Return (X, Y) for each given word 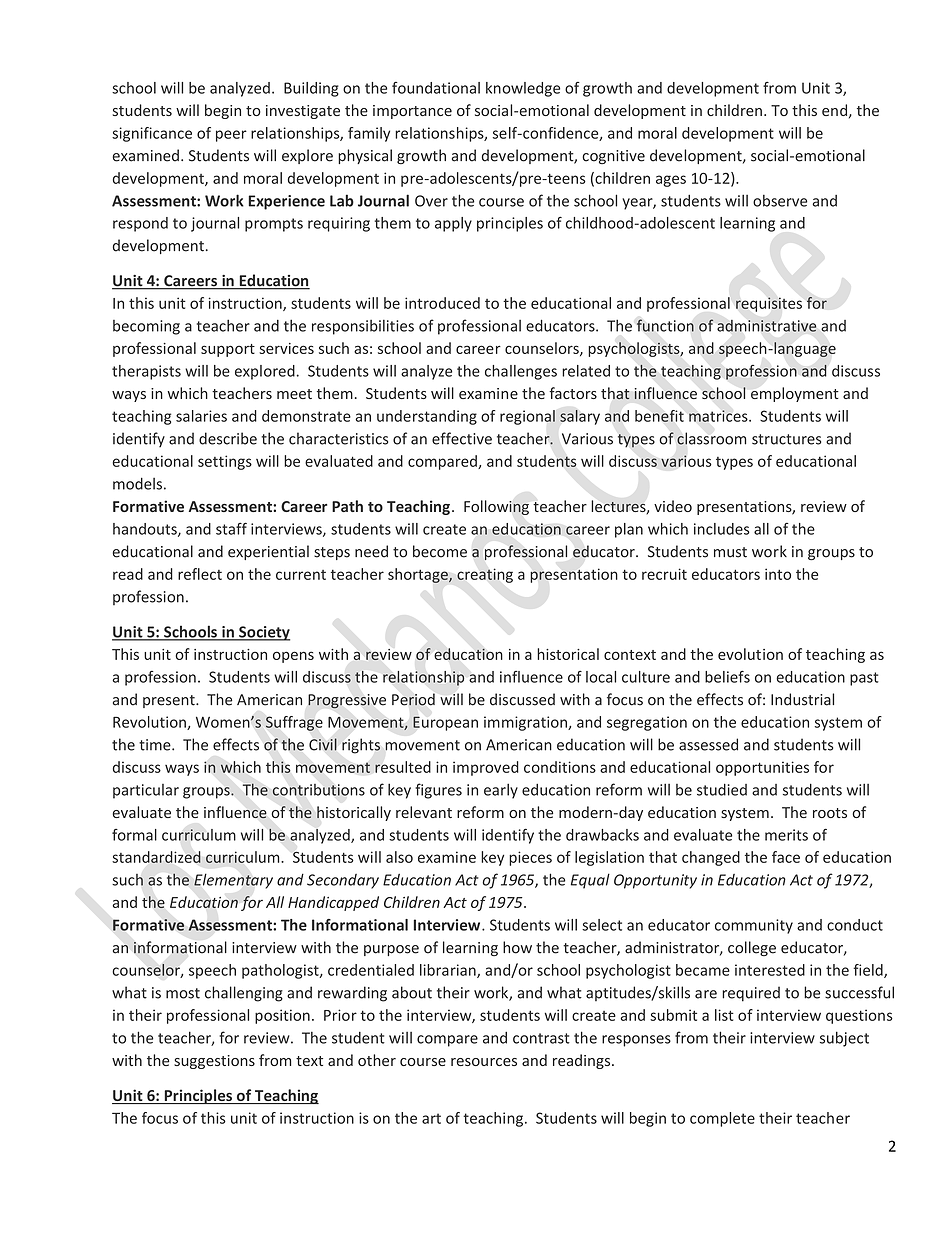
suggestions (214, 1062)
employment (795, 394)
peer (231, 136)
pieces (530, 858)
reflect (200, 574)
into (778, 574)
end (834, 110)
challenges (521, 372)
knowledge (523, 89)
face (786, 857)
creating (485, 575)
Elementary (233, 881)
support (228, 350)
